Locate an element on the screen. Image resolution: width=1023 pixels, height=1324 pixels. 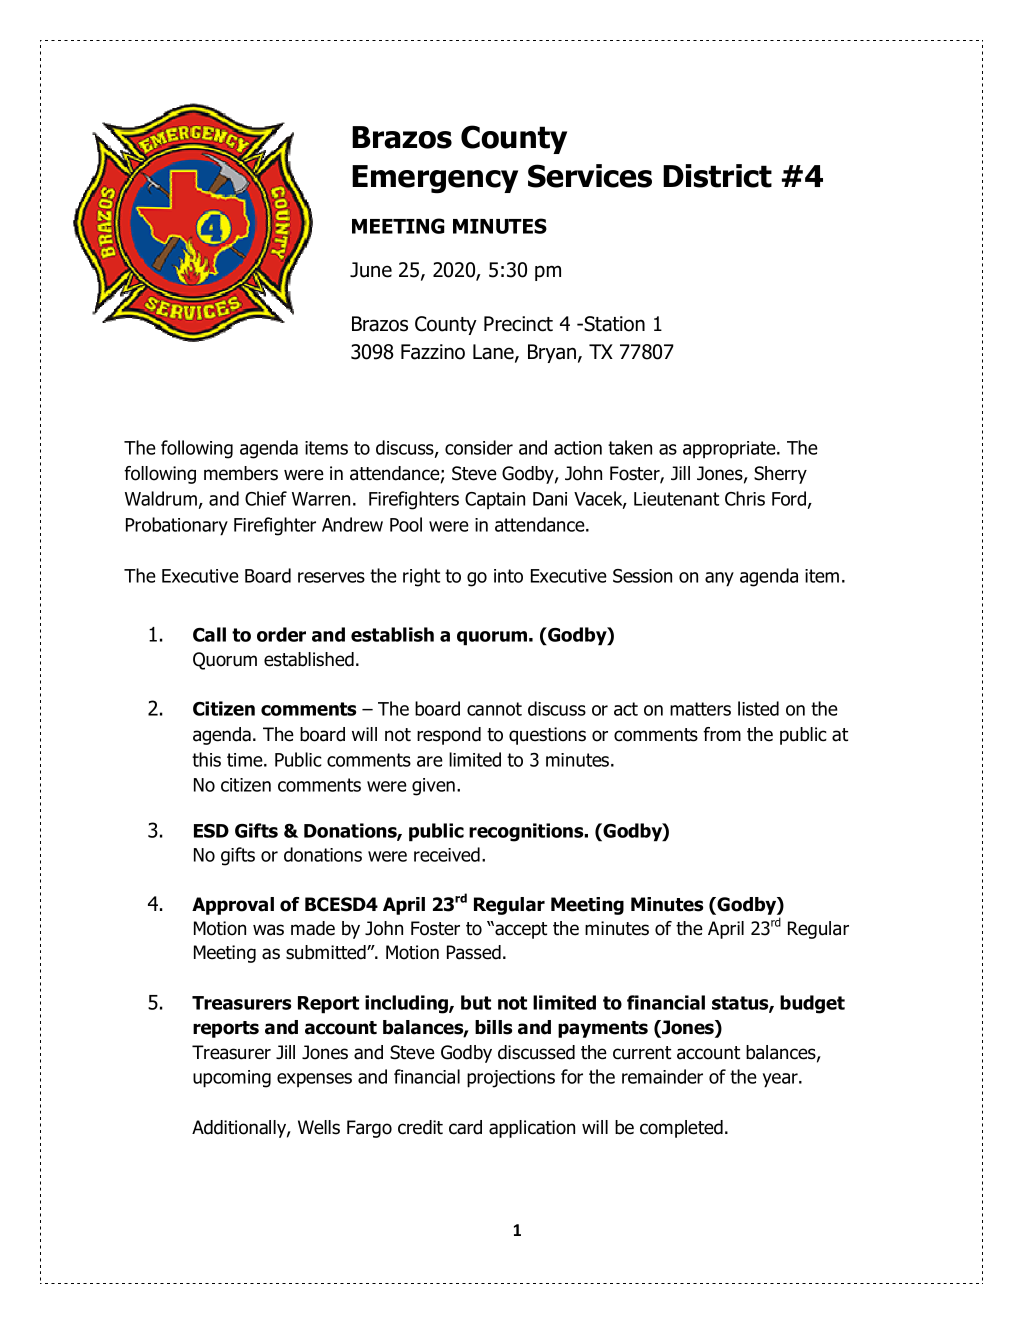
upcoming is located at coordinates (232, 1079).
